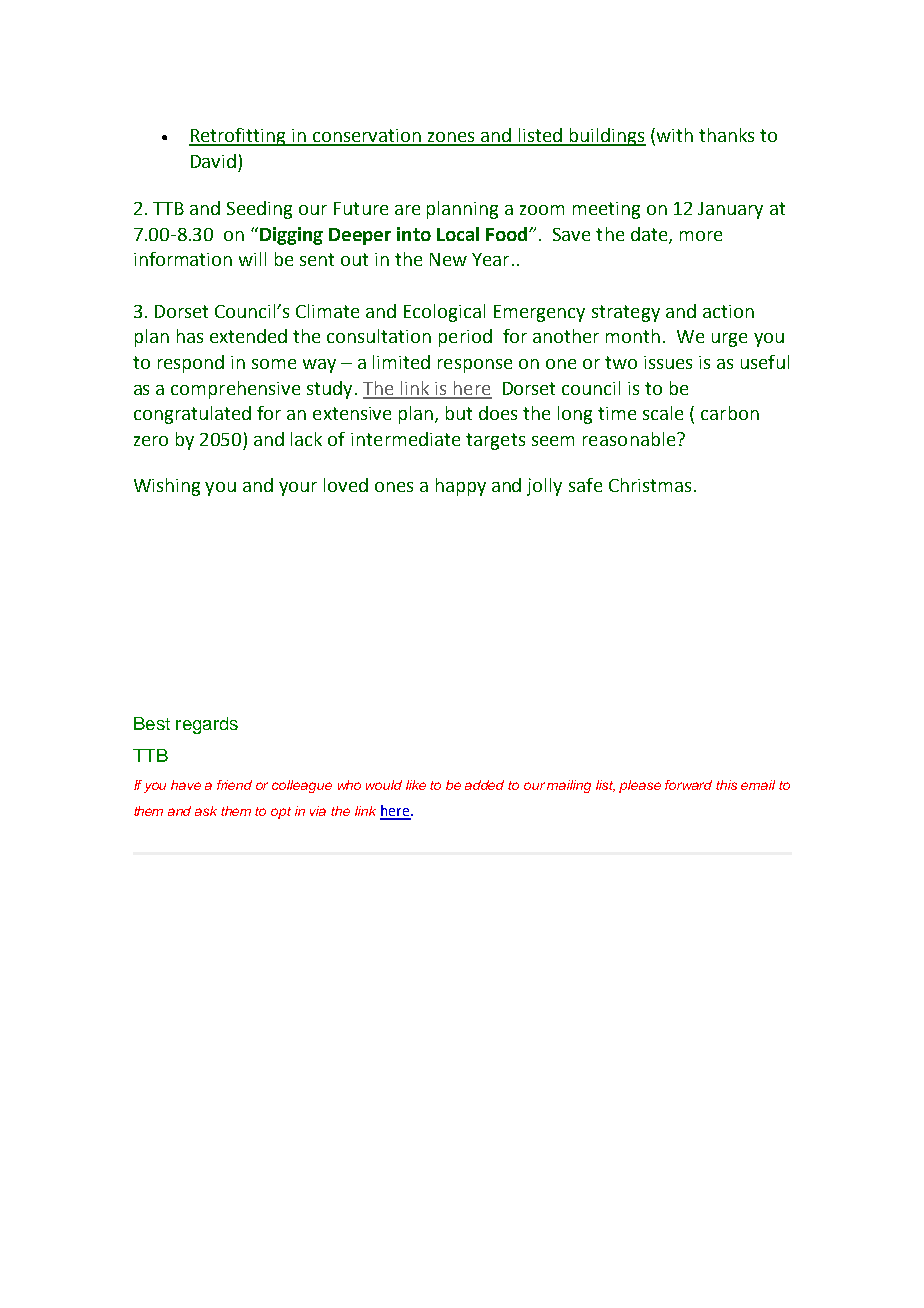 The width and height of the image is (924, 1308). I want to click on conservation, so click(367, 137).
